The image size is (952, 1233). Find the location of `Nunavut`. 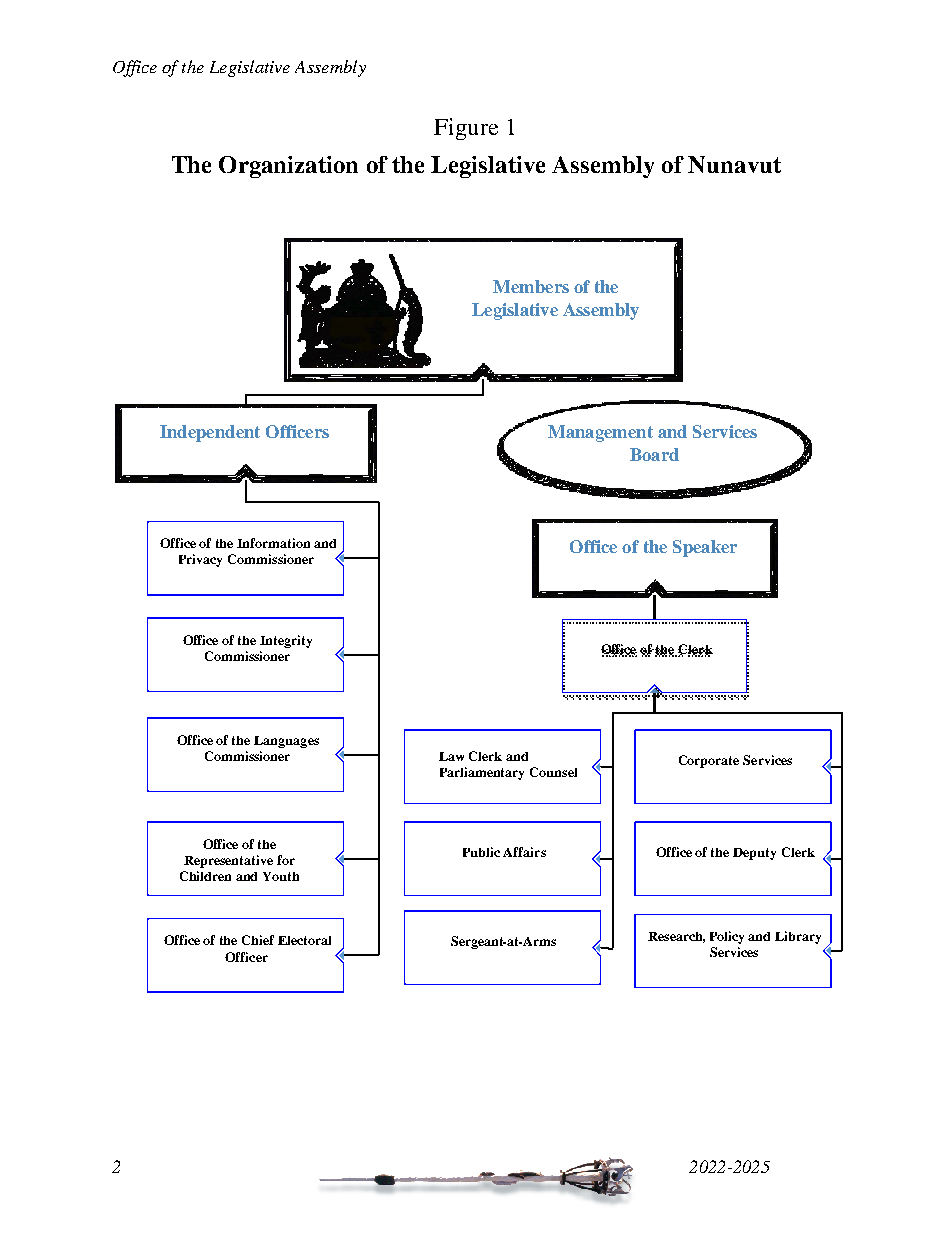

Nunavut is located at coordinates (734, 164).
